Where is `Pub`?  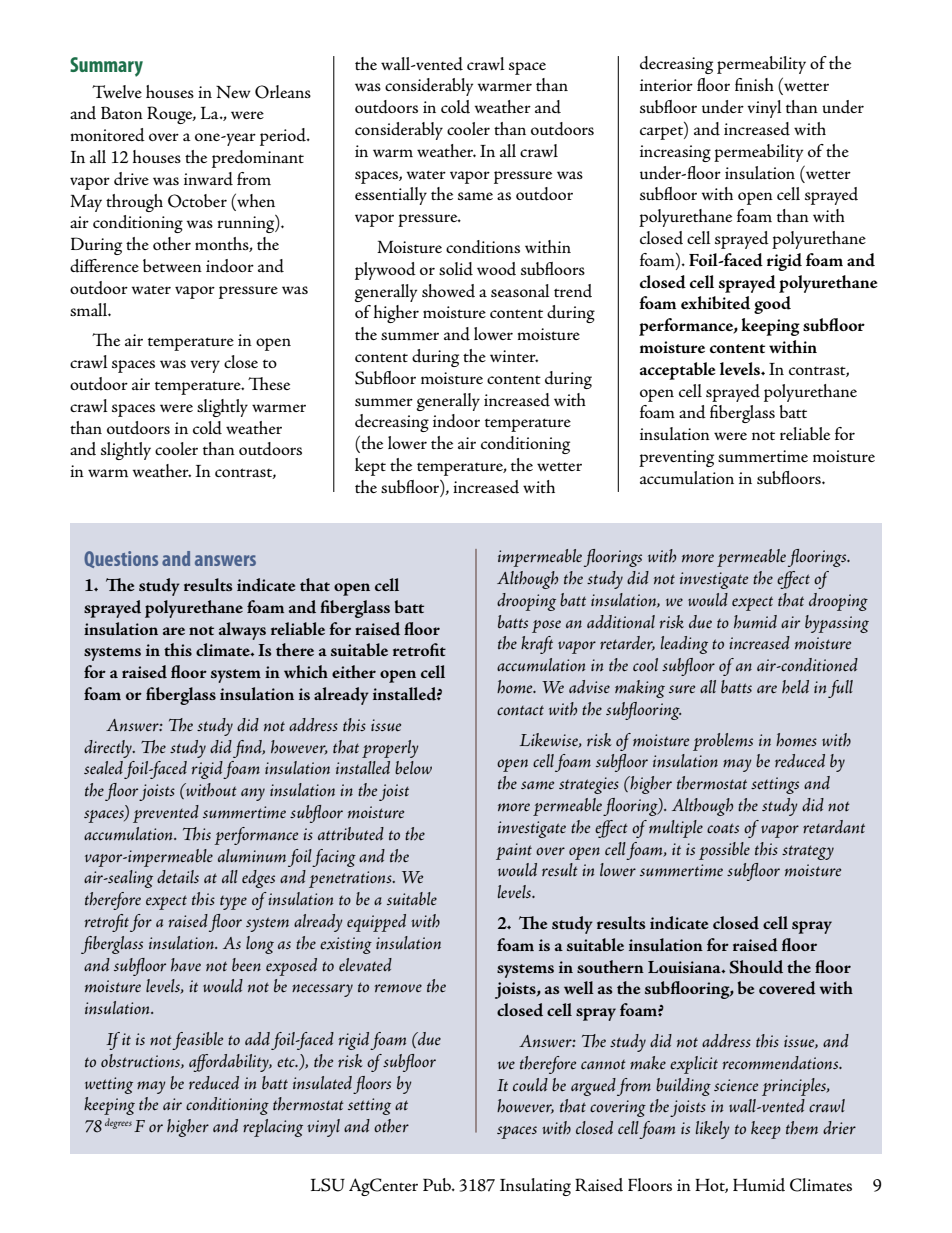 Pub is located at coordinates (438, 1184).
